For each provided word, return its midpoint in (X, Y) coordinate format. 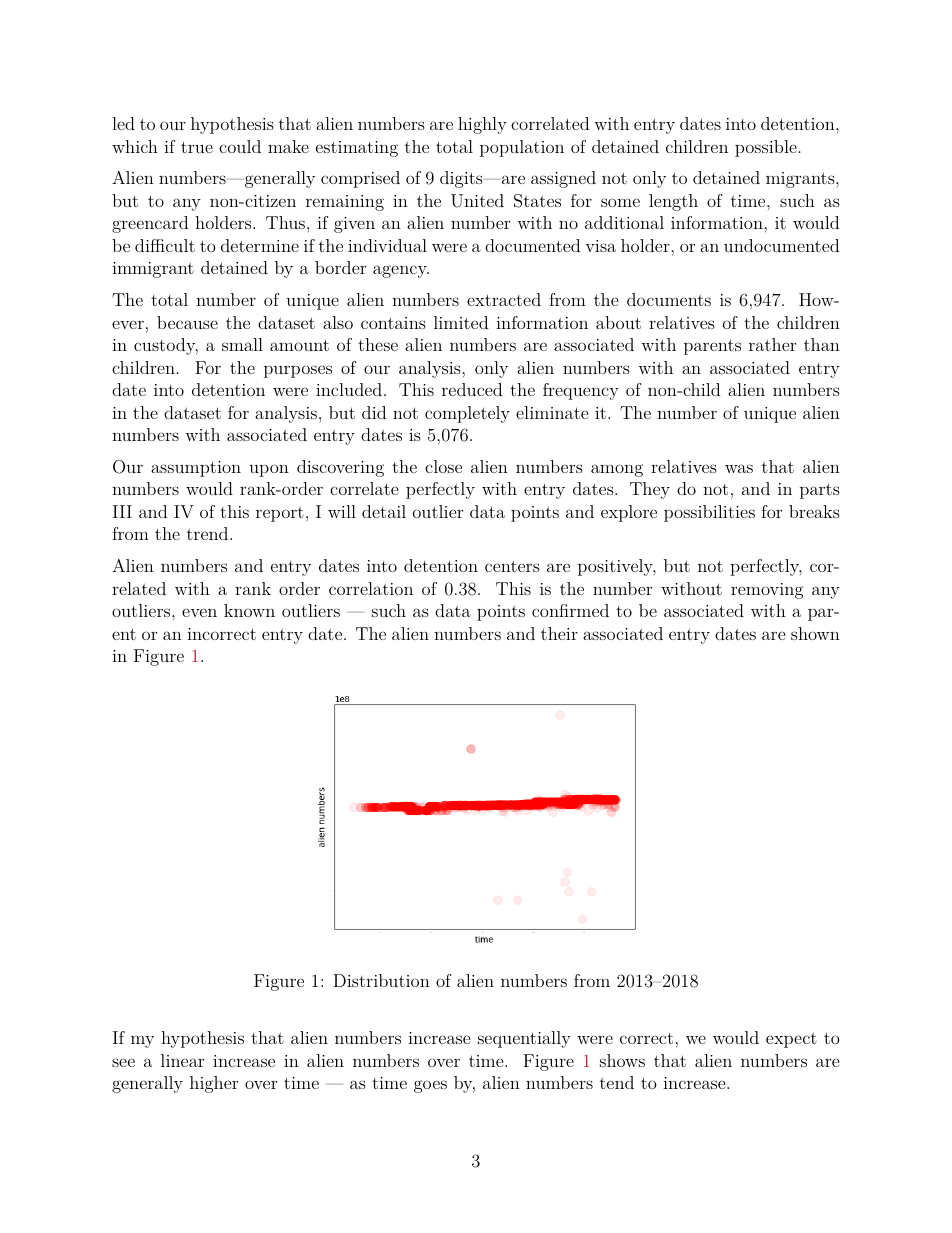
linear (182, 1060)
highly (482, 125)
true (197, 147)
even (199, 612)
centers (512, 566)
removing (767, 591)
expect (791, 1040)
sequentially (524, 1039)
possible (766, 148)
